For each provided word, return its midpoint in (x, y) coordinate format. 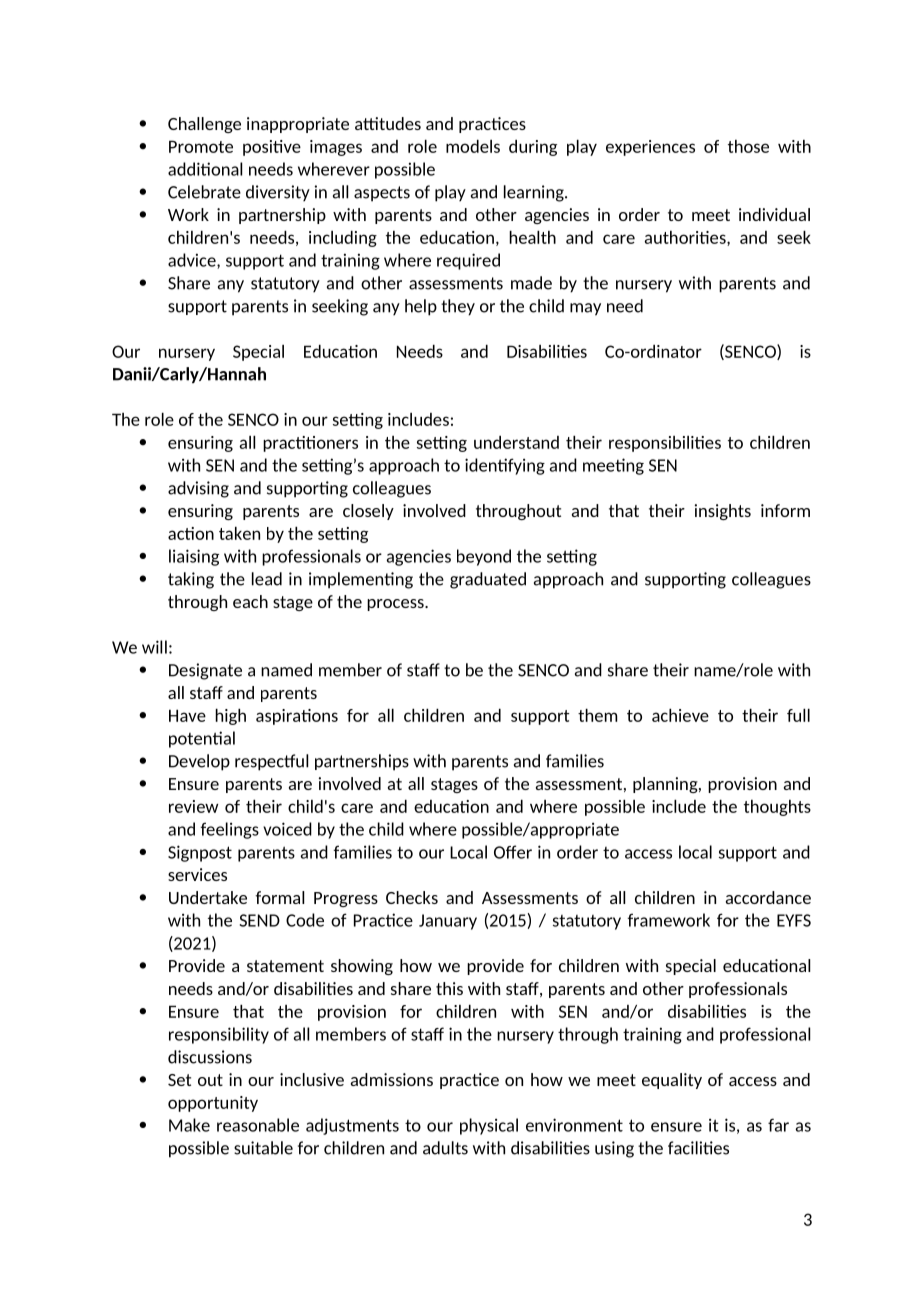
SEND (260, 920)
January (448, 922)
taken (239, 533)
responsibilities (665, 444)
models (473, 146)
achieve (680, 715)
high (230, 717)
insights (723, 512)
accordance (768, 897)
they (458, 307)
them (597, 715)
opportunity (213, 1104)
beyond (484, 557)
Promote (201, 146)
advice (193, 261)
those (748, 146)
